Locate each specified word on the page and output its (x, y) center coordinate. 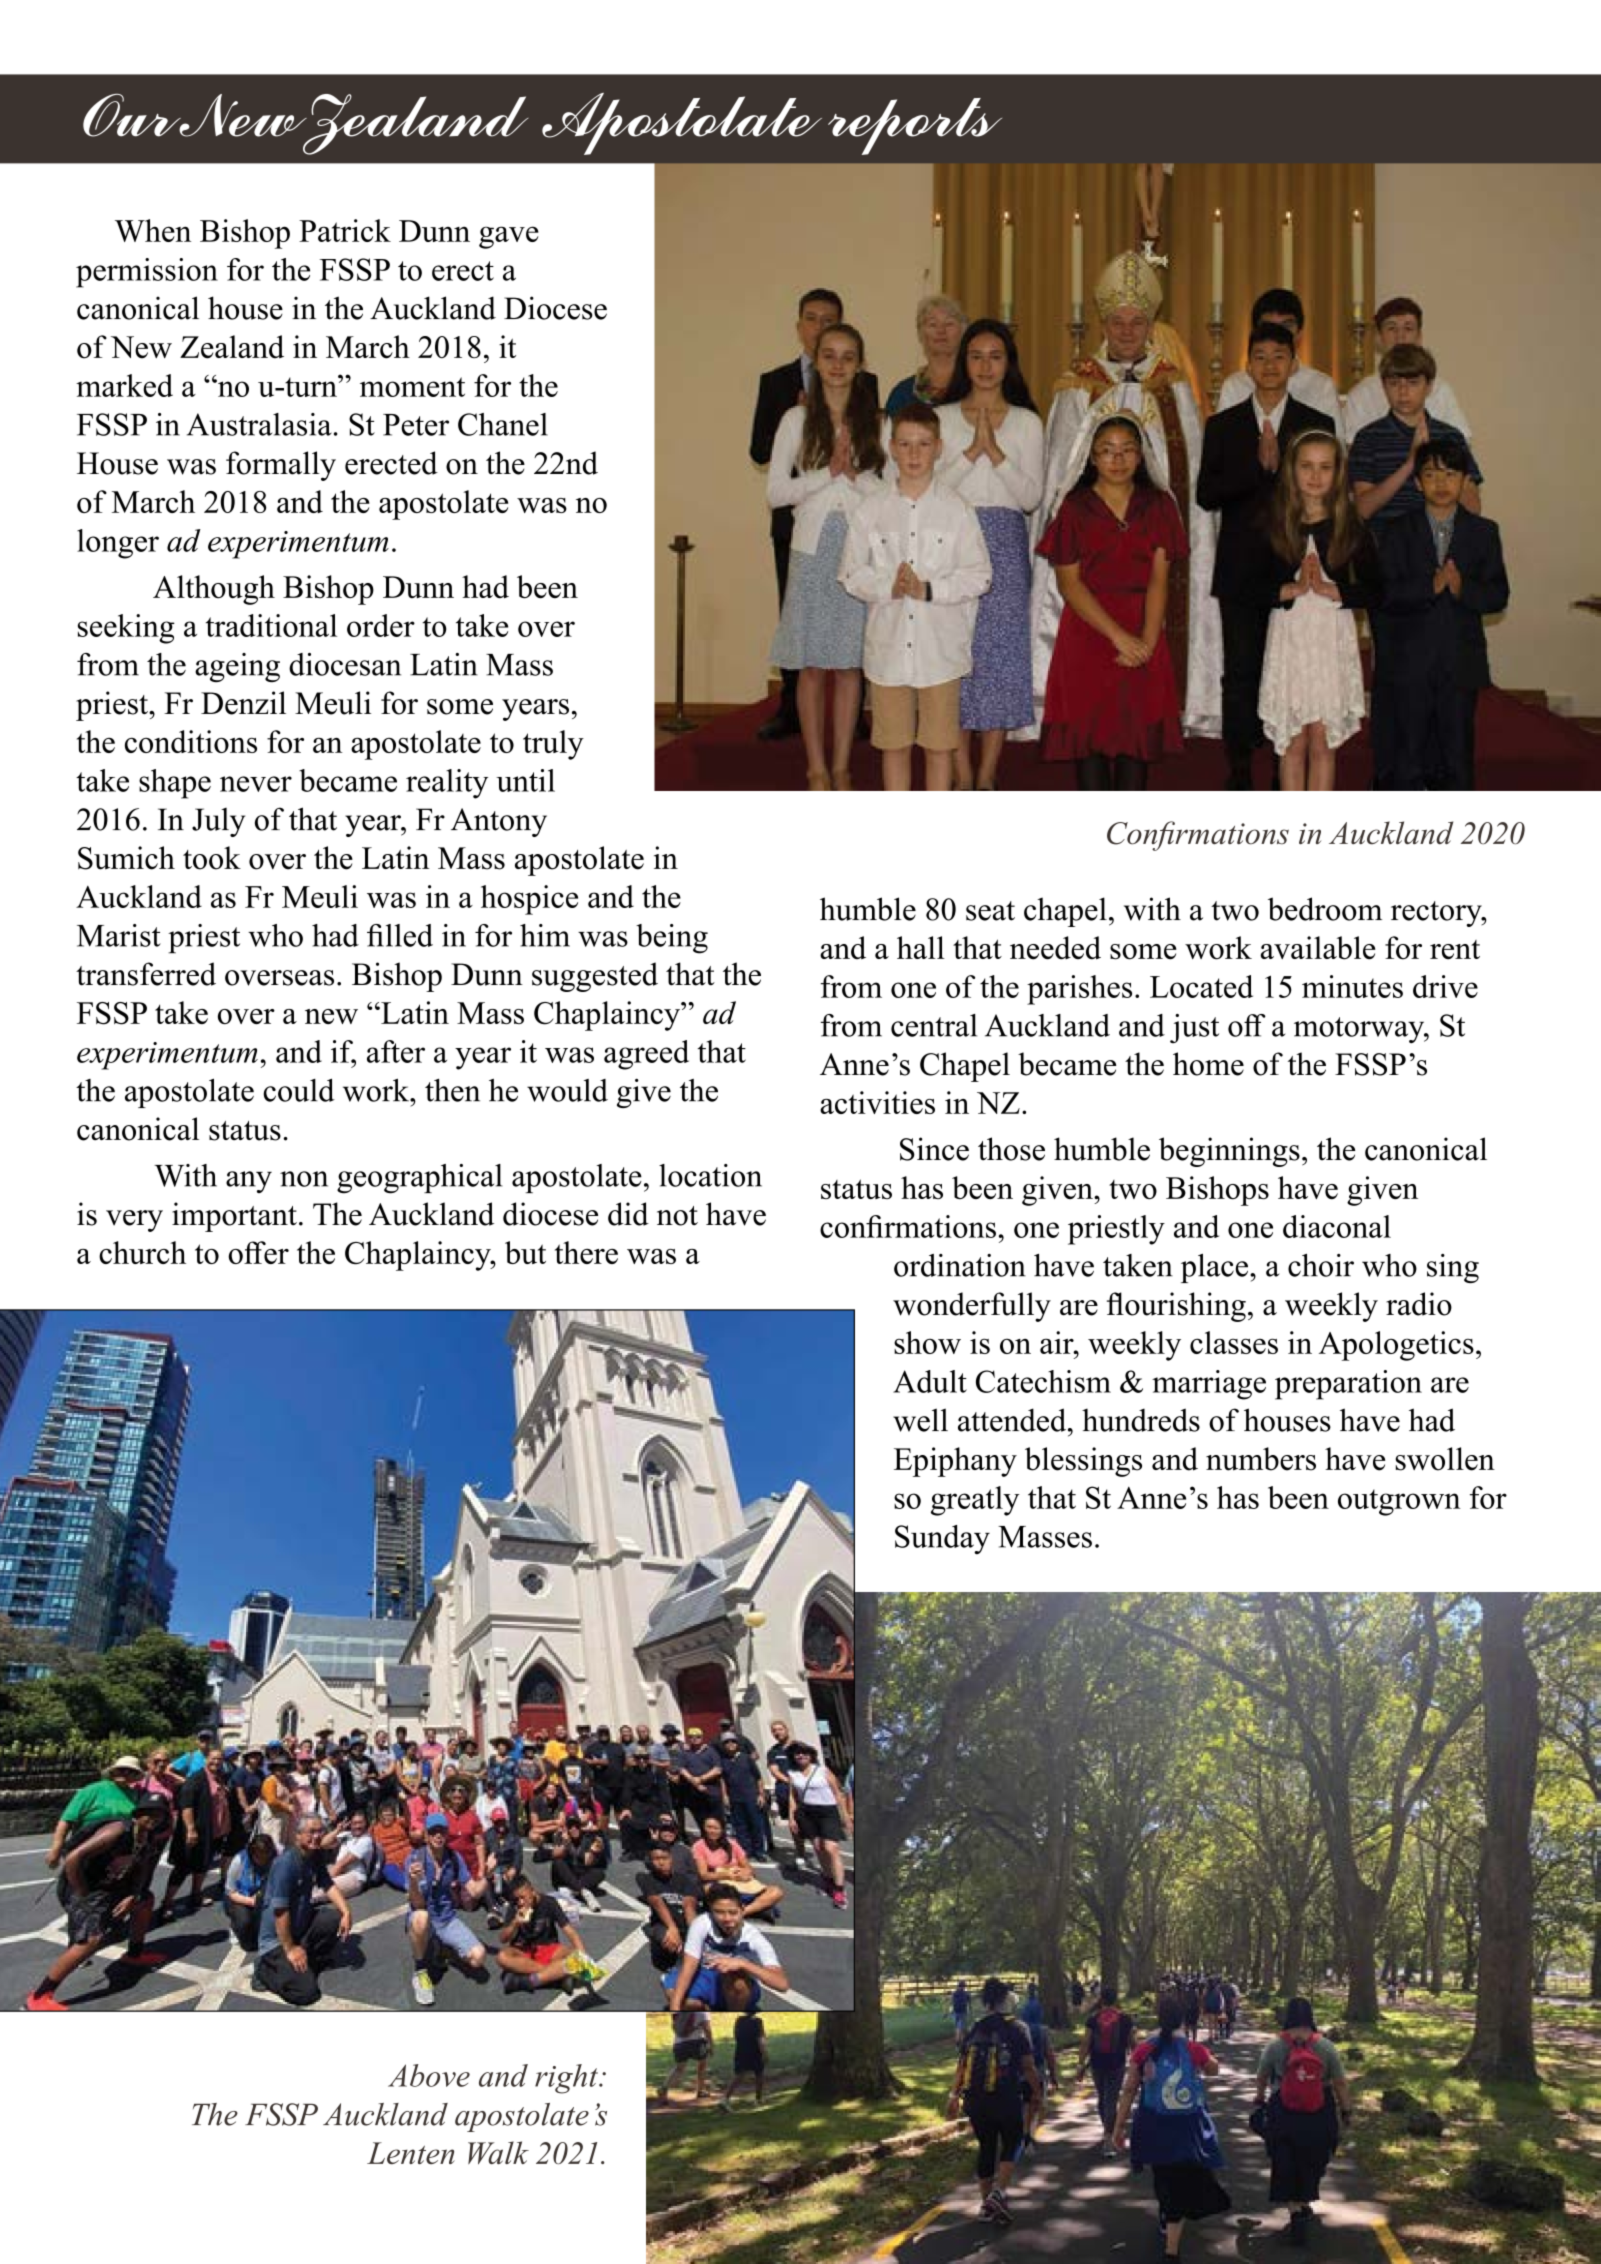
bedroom (1325, 909)
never (256, 784)
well (920, 1420)
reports (915, 126)
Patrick (345, 230)
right (567, 2079)
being (672, 939)
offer (258, 1252)
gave (509, 237)
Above (429, 2075)
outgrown (1399, 1502)
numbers (1261, 1459)
